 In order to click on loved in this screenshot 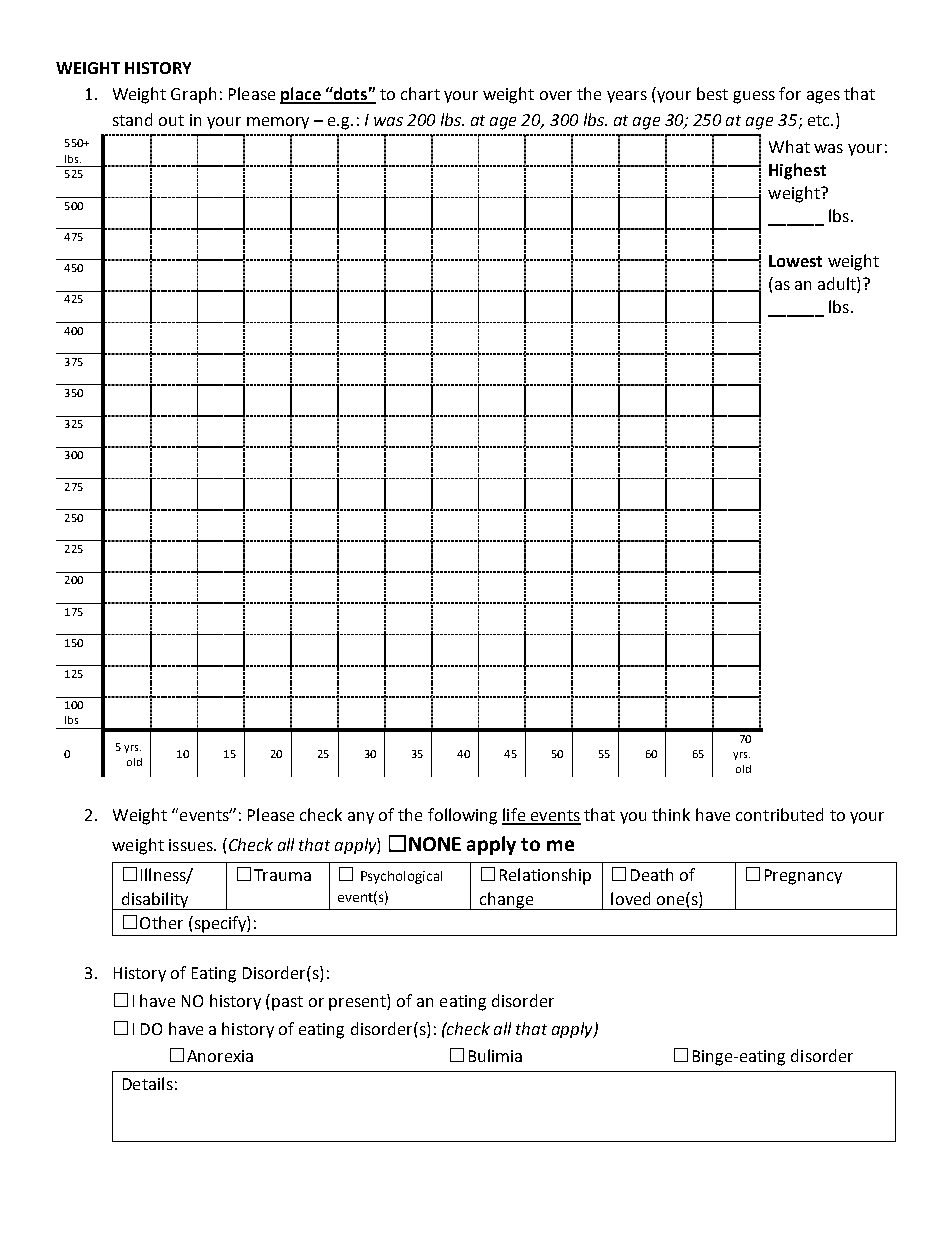, I will do `click(630, 898)`.
